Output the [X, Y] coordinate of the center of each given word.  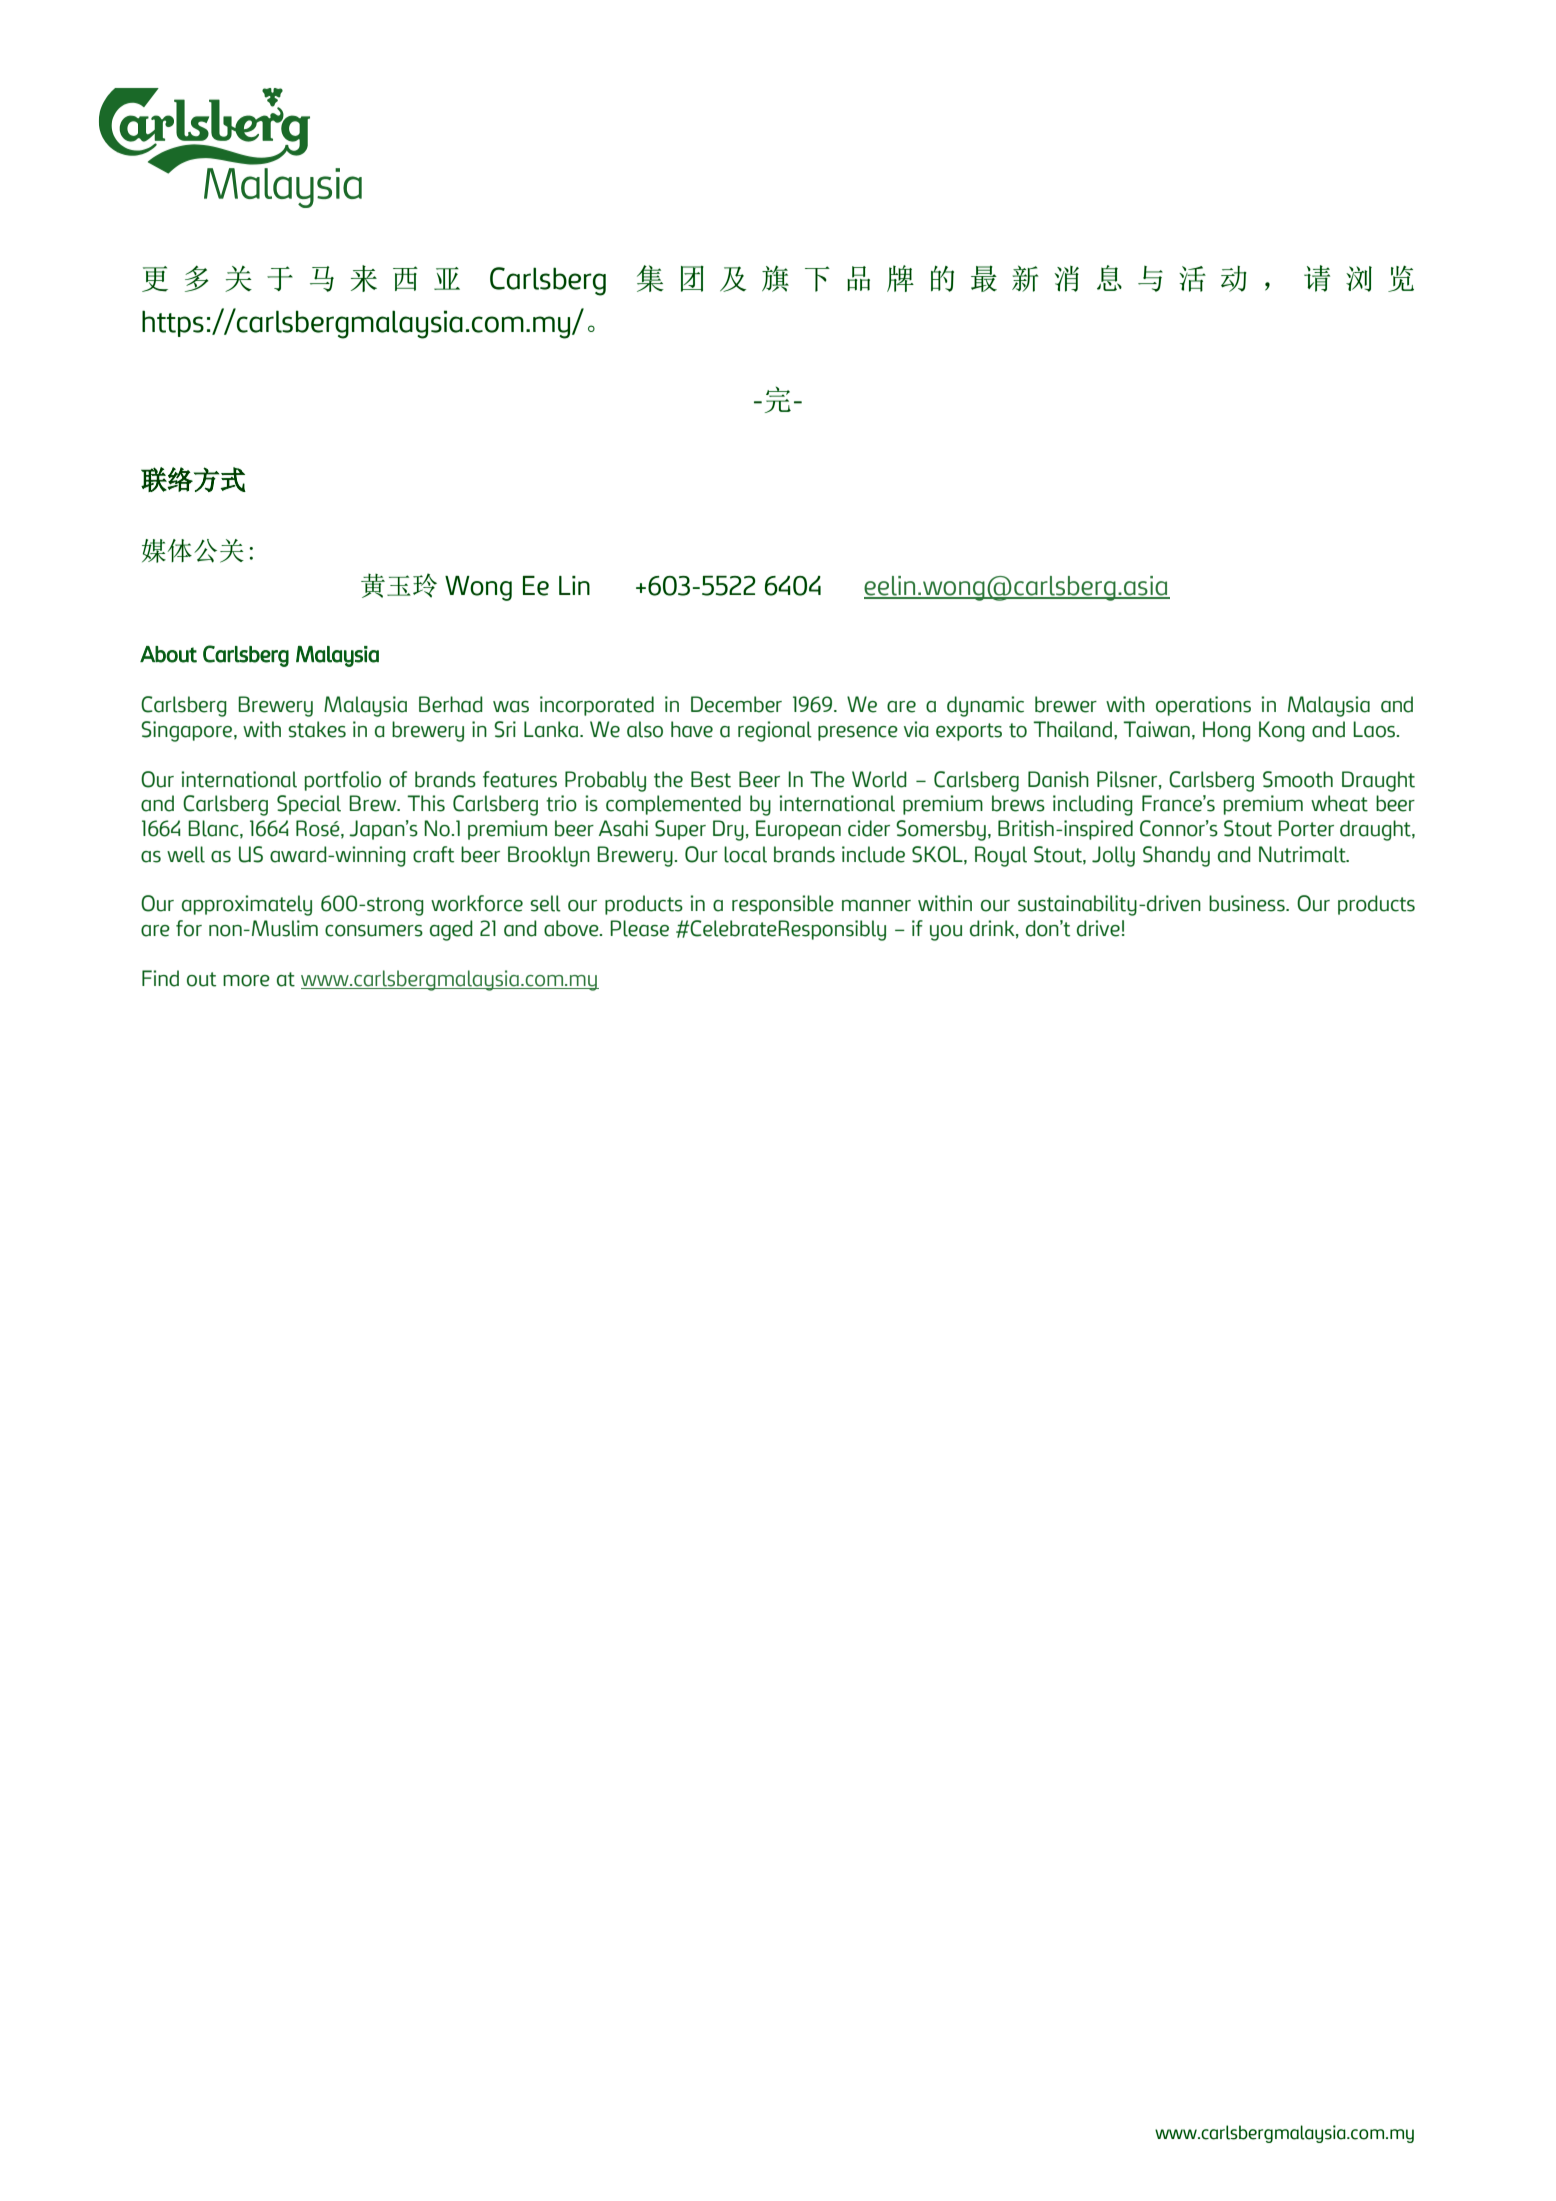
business [1248, 903]
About [168, 654]
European [798, 830]
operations [1203, 706]
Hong [1227, 731]
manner [876, 906]
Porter [1306, 828]
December [736, 704]
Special [309, 805]
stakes [317, 729]
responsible [783, 905]
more [246, 981]
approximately [247, 905]
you [946, 933]
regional [775, 731]
